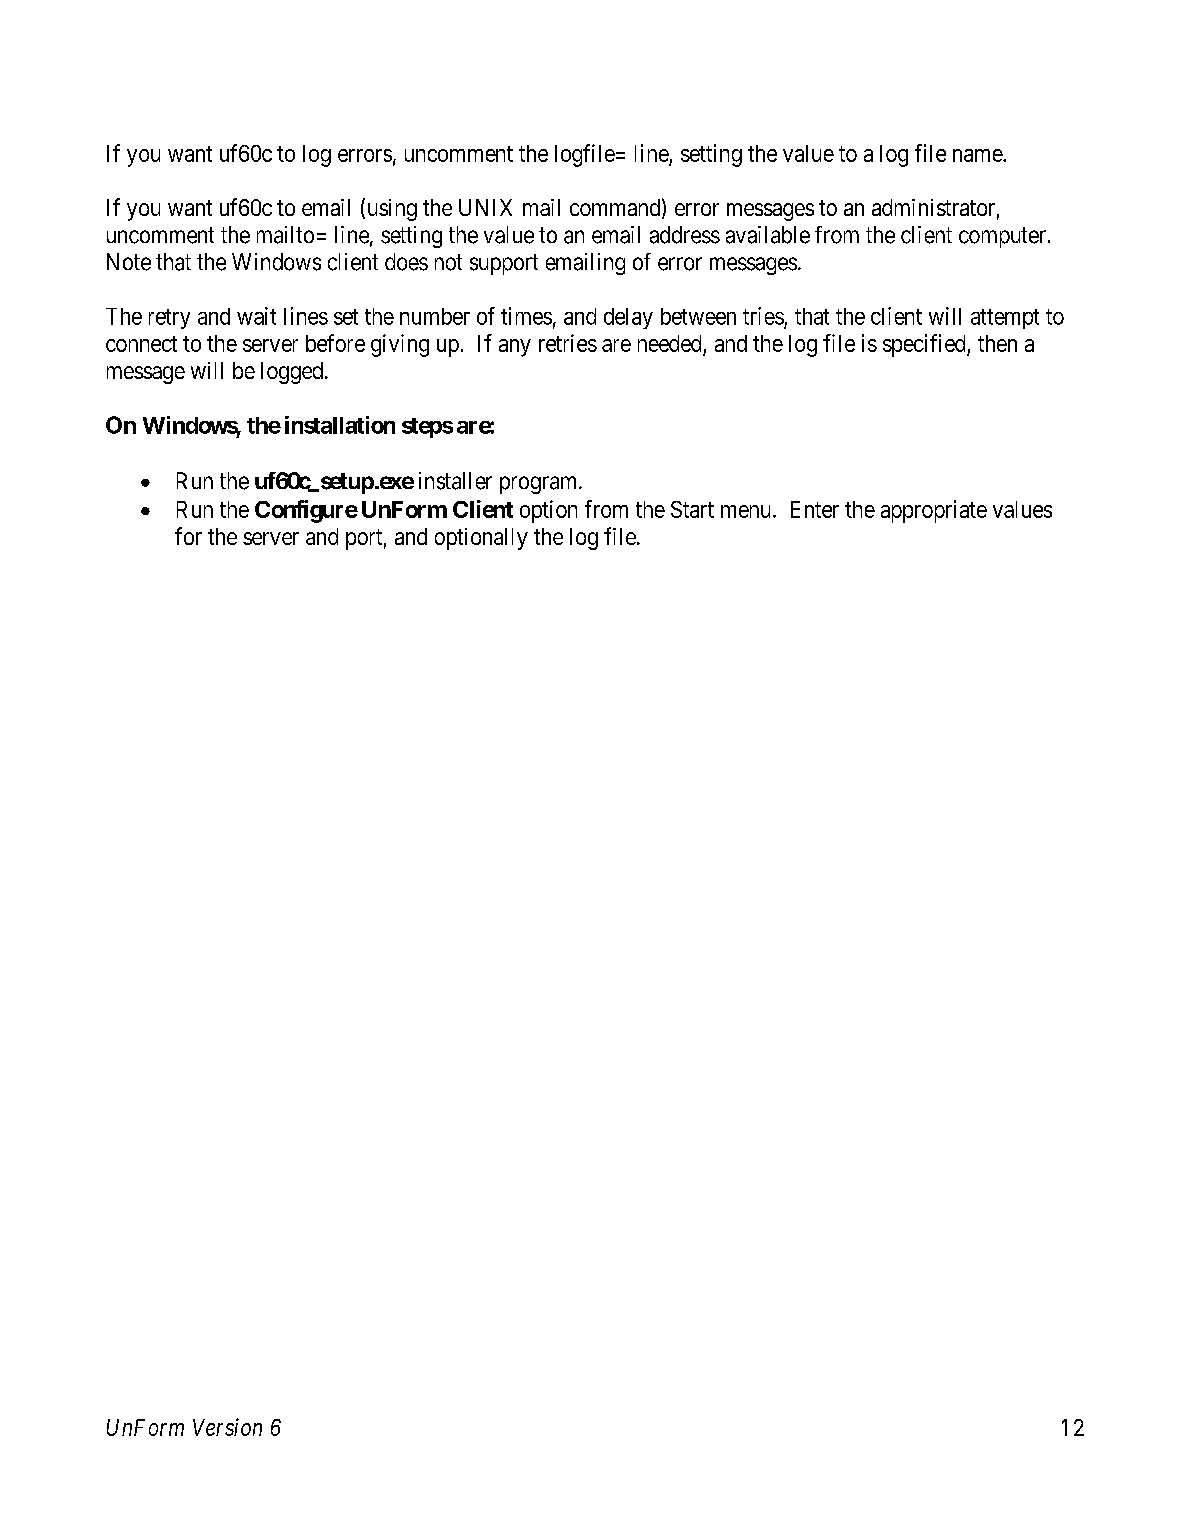 The width and height of the page is (1189, 1538). I want to click on UNIX, so click(485, 207).
